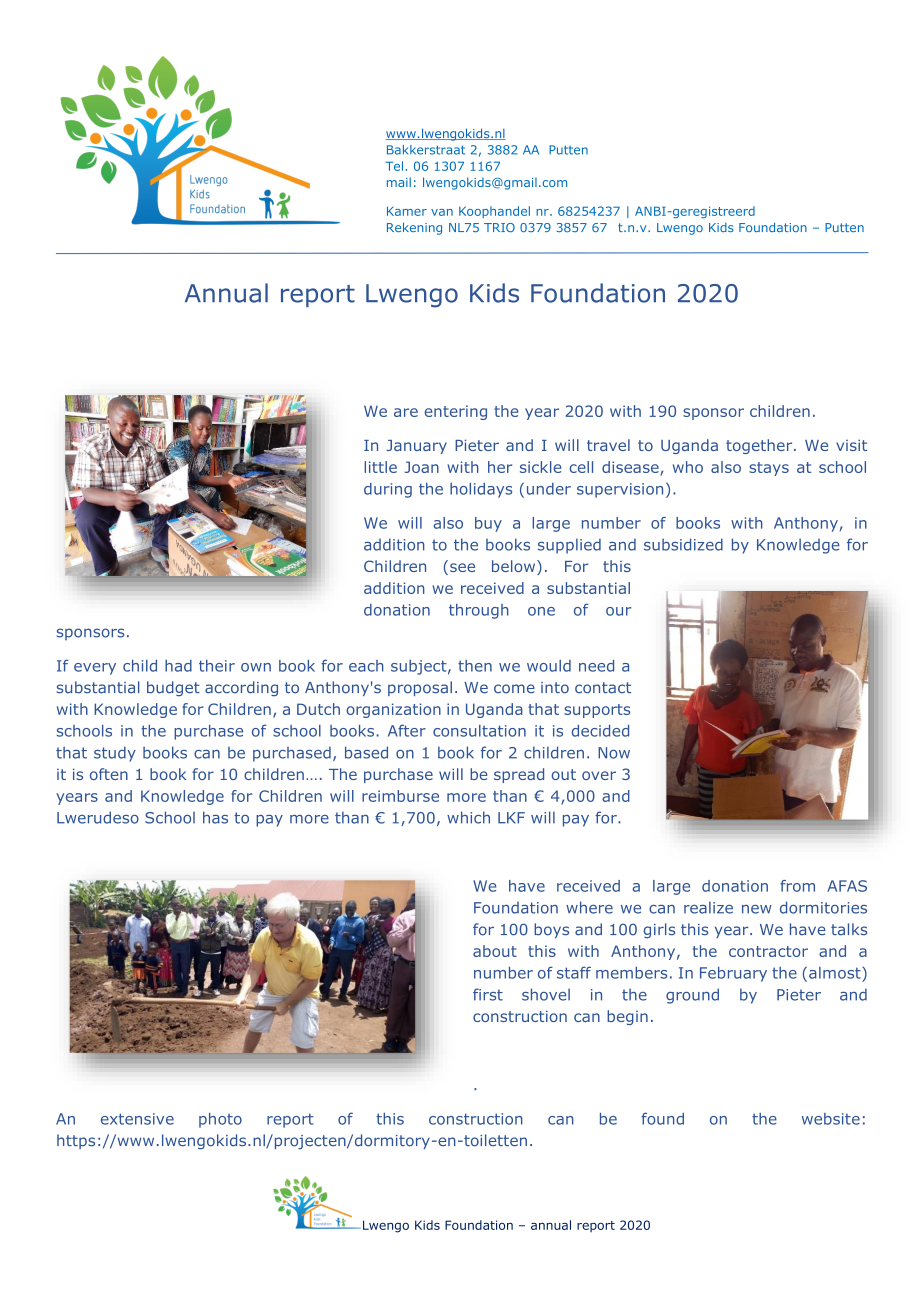 This document has width=924, height=1308. Describe the element at coordinates (481, 490) in the document. I see `holidays` at that location.
